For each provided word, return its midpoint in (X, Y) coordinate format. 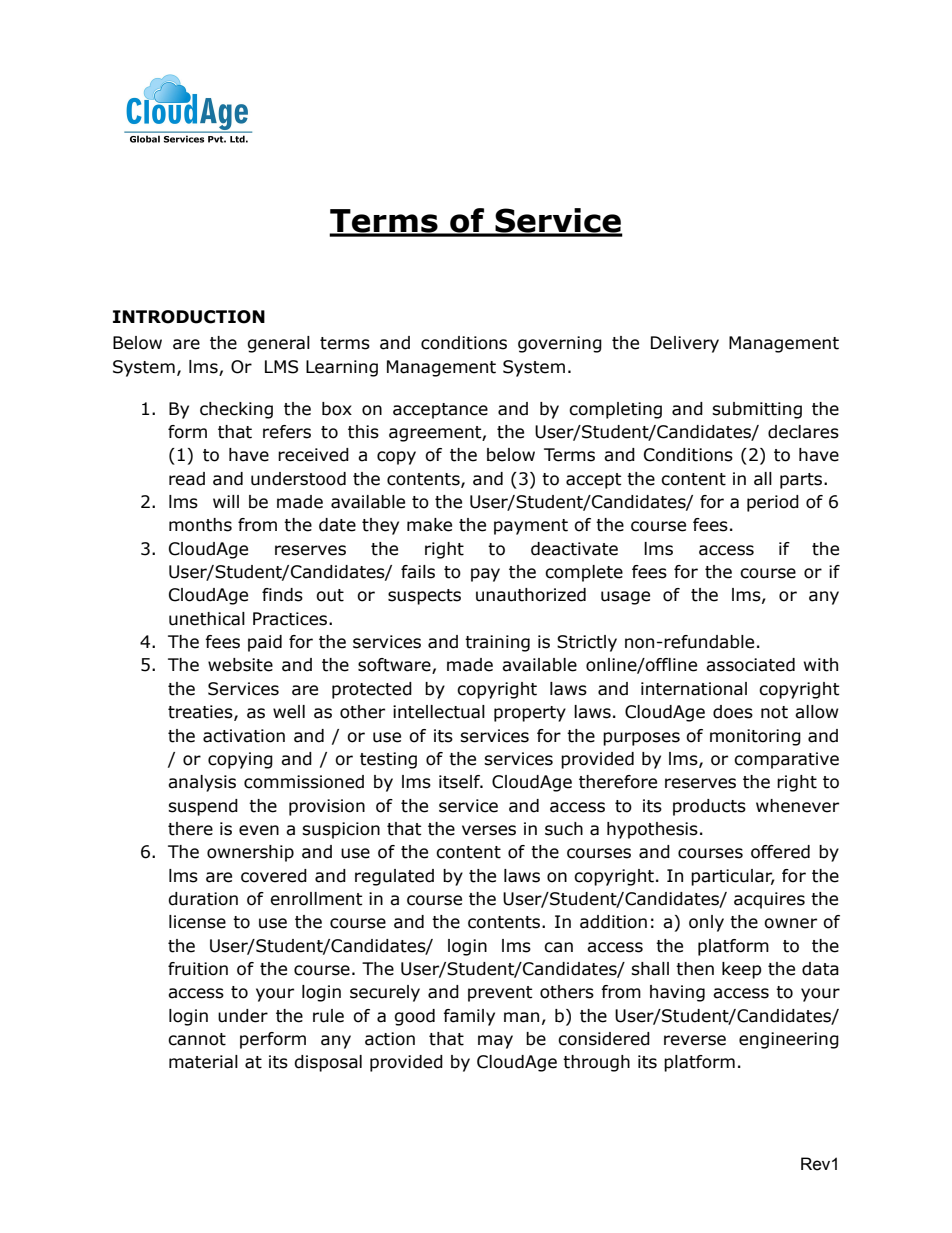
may (495, 1042)
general (278, 344)
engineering (789, 1040)
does (733, 712)
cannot (197, 1039)
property (530, 714)
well (289, 712)
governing (560, 344)
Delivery (685, 344)
